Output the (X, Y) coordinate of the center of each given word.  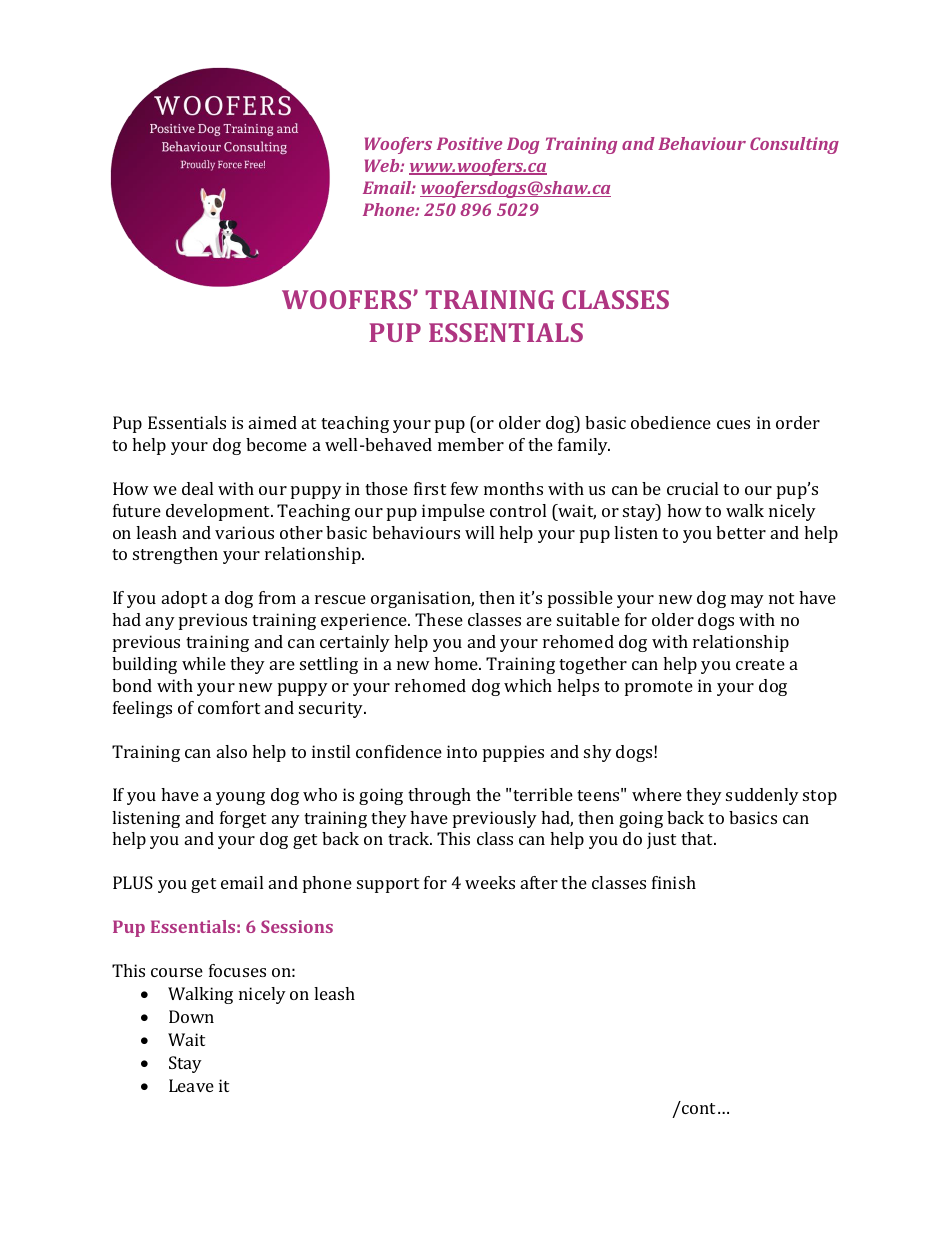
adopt (184, 599)
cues (733, 424)
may (747, 601)
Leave (191, 1085)
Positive (469, 143)
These (439, 619)
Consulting (794, 145)
